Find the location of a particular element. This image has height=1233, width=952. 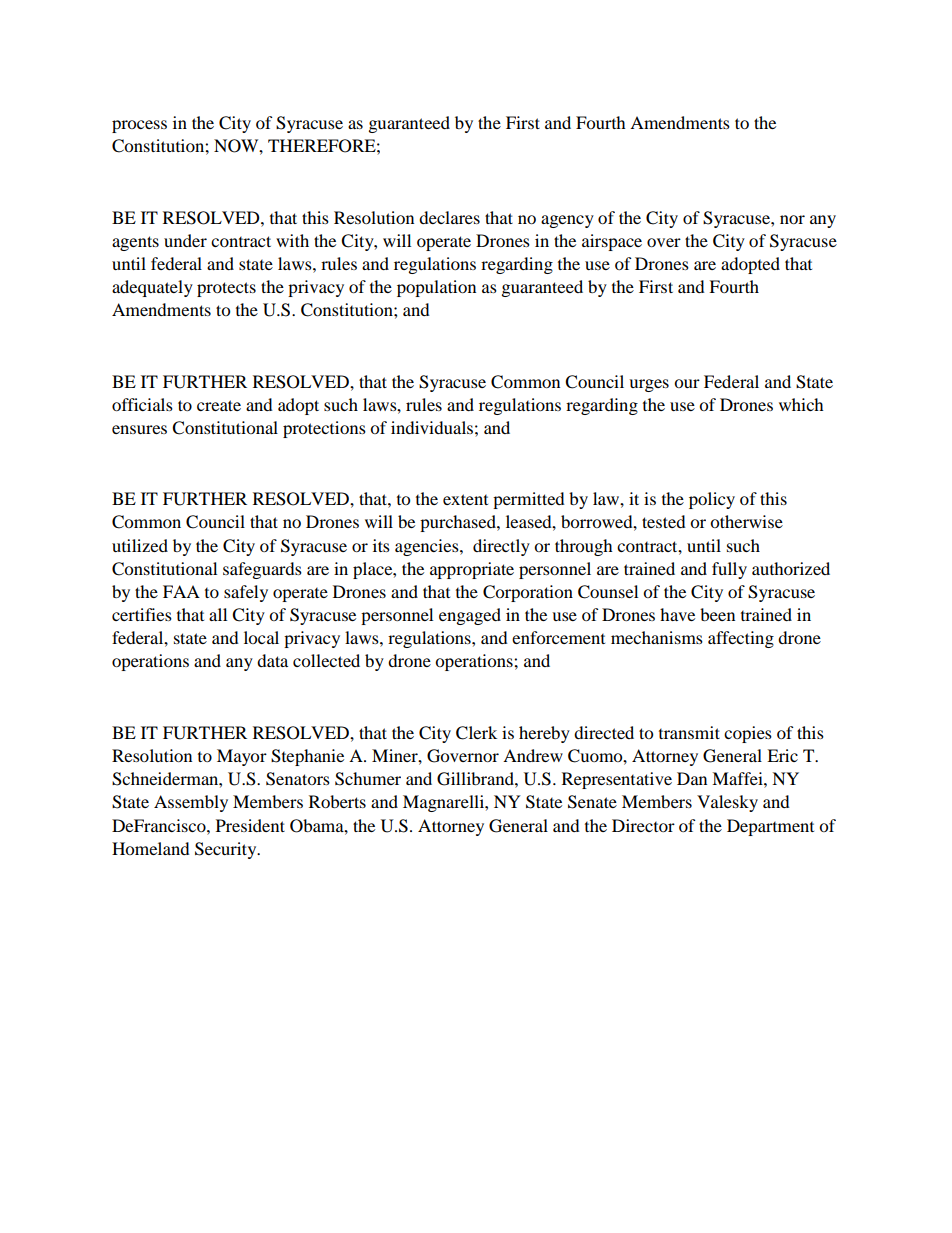

agency is located at coordinates (567, 221).
